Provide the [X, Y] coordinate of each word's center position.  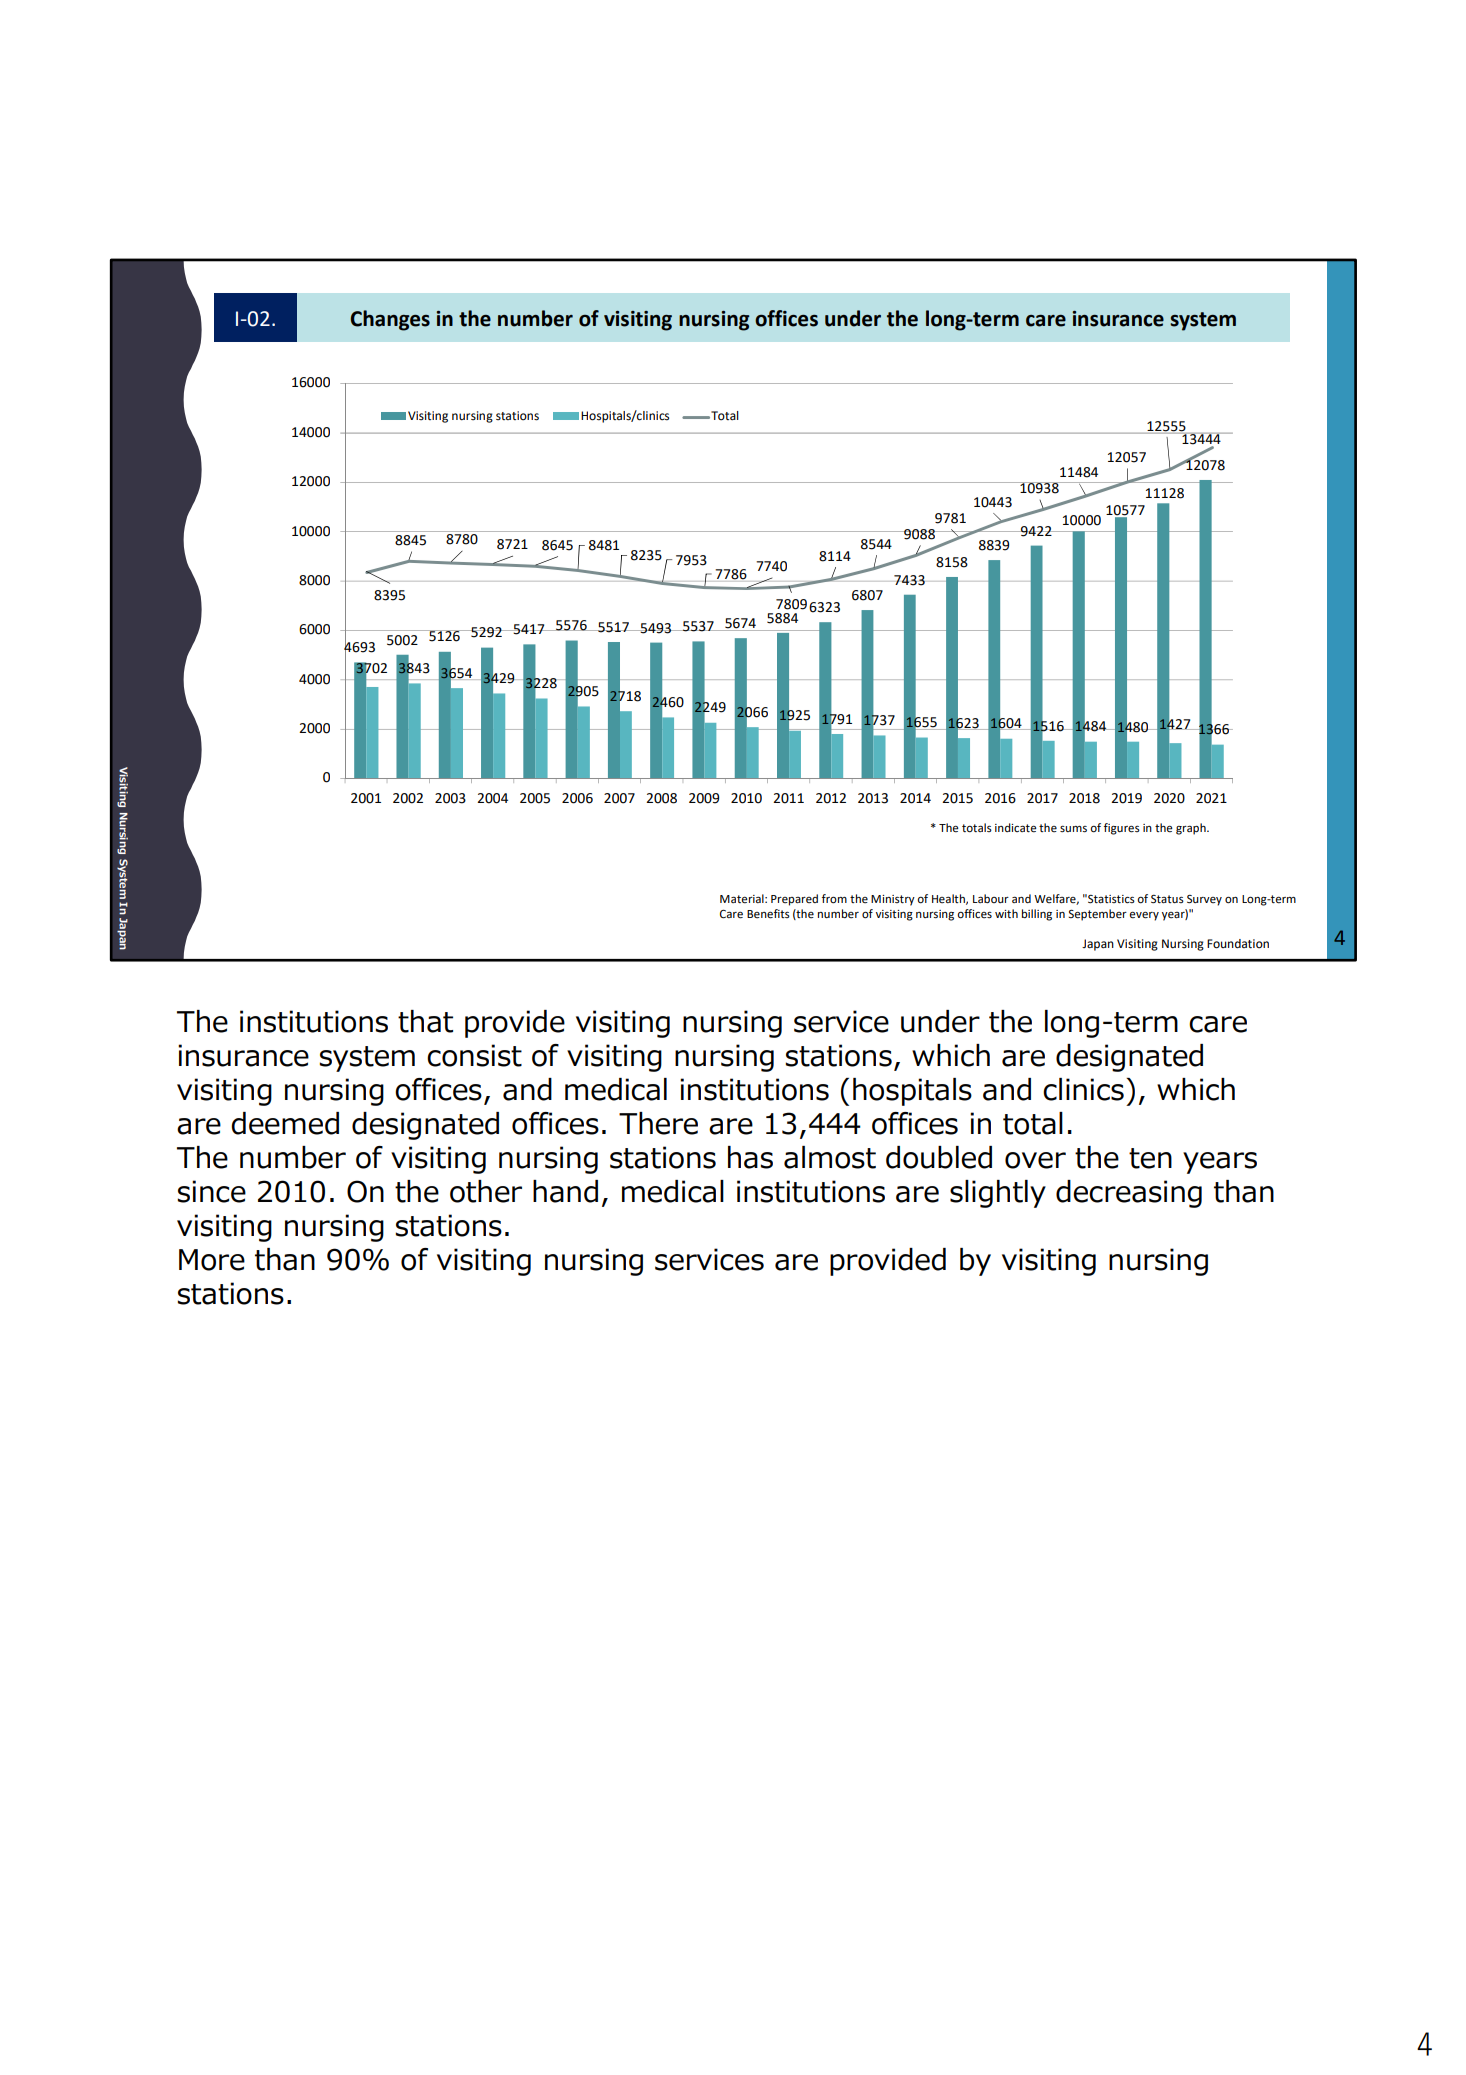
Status [1167, 899]
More [212, 1260]
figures [1122, 829]
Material [743, 899]
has [750, 1157]
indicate [1016, 828]
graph [1192, 829]
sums [1073, 829]
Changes [390, 320]
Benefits [768, 914]
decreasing [1129, 1194]
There [658, 1123]
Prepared [794, 900]
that [425, 1021]
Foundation [1238, 944]
